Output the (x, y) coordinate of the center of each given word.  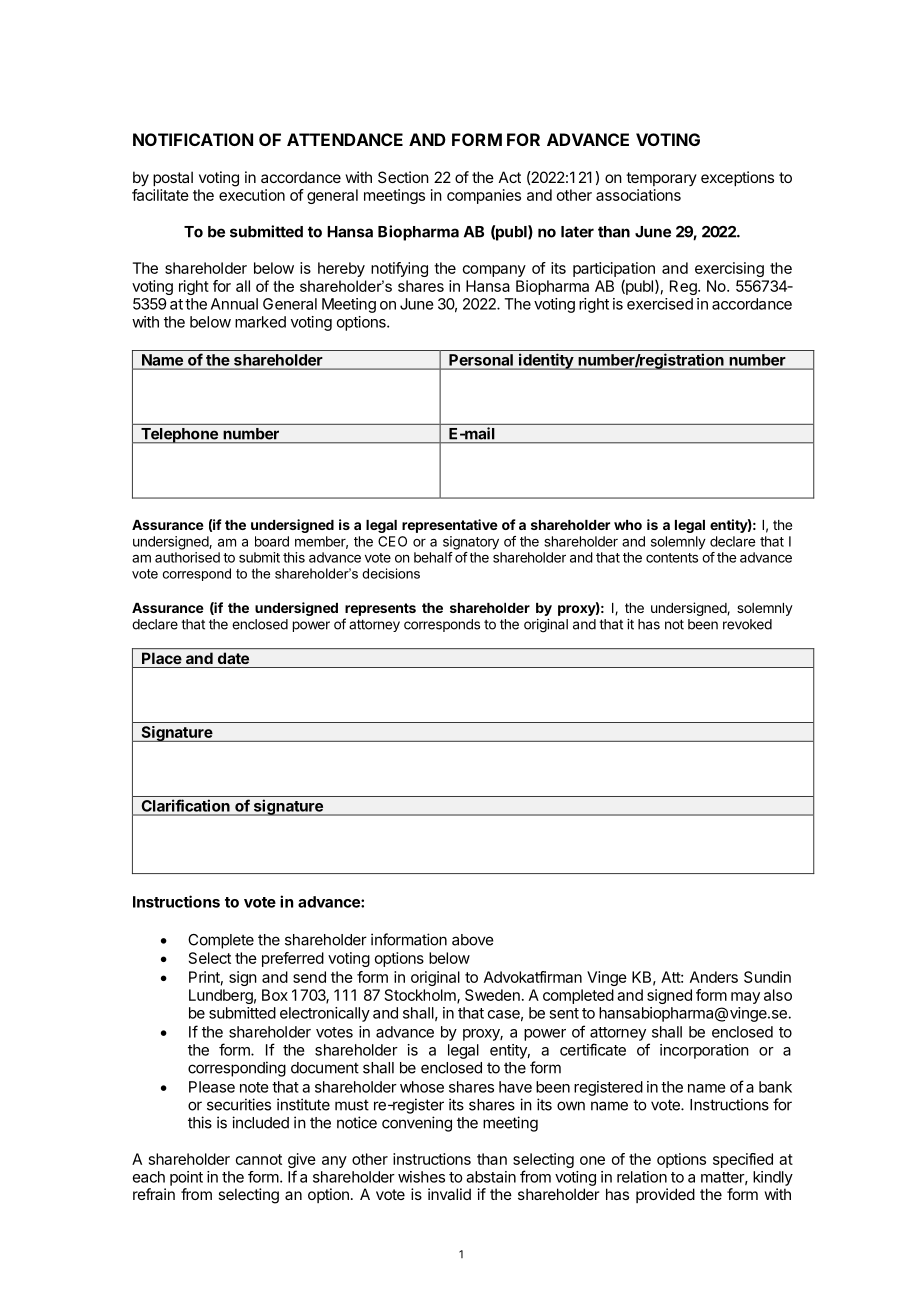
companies (484, 196)
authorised (187, 557)
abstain (491, 1177)
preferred (293, 959)
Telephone (179, 436)
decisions (391, 573)
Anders (714, 977)
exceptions (737, 178)
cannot (259, 1159)
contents (672, 558)
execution (252, 195)
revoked (747, 624)
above (473, 940)
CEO (392, 541)
